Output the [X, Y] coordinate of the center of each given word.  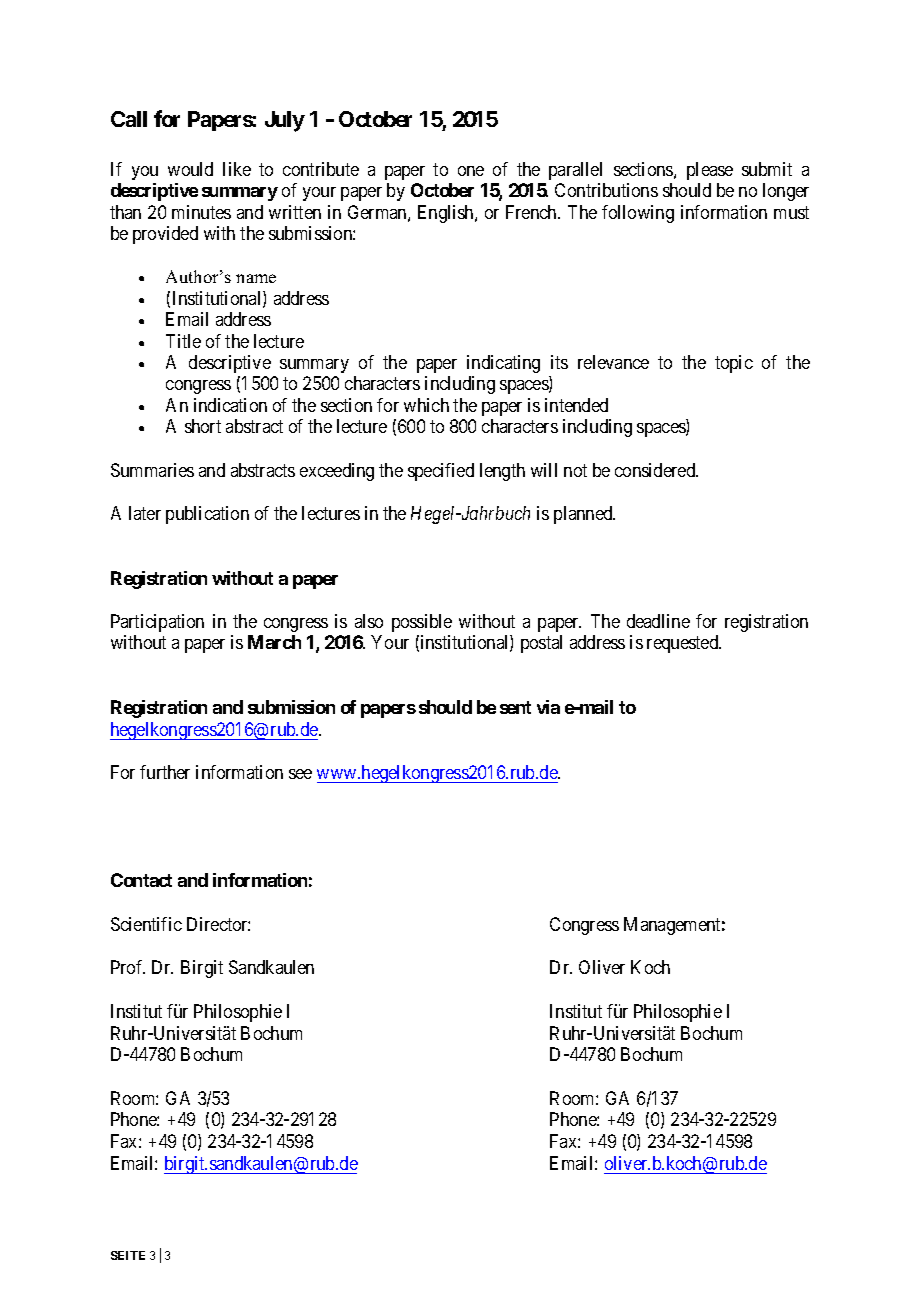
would [190, 169]
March [274, 642]
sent [515, 707]
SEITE [128, 1255]
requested [684, 644]
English [447, 214]
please [710, 171]
